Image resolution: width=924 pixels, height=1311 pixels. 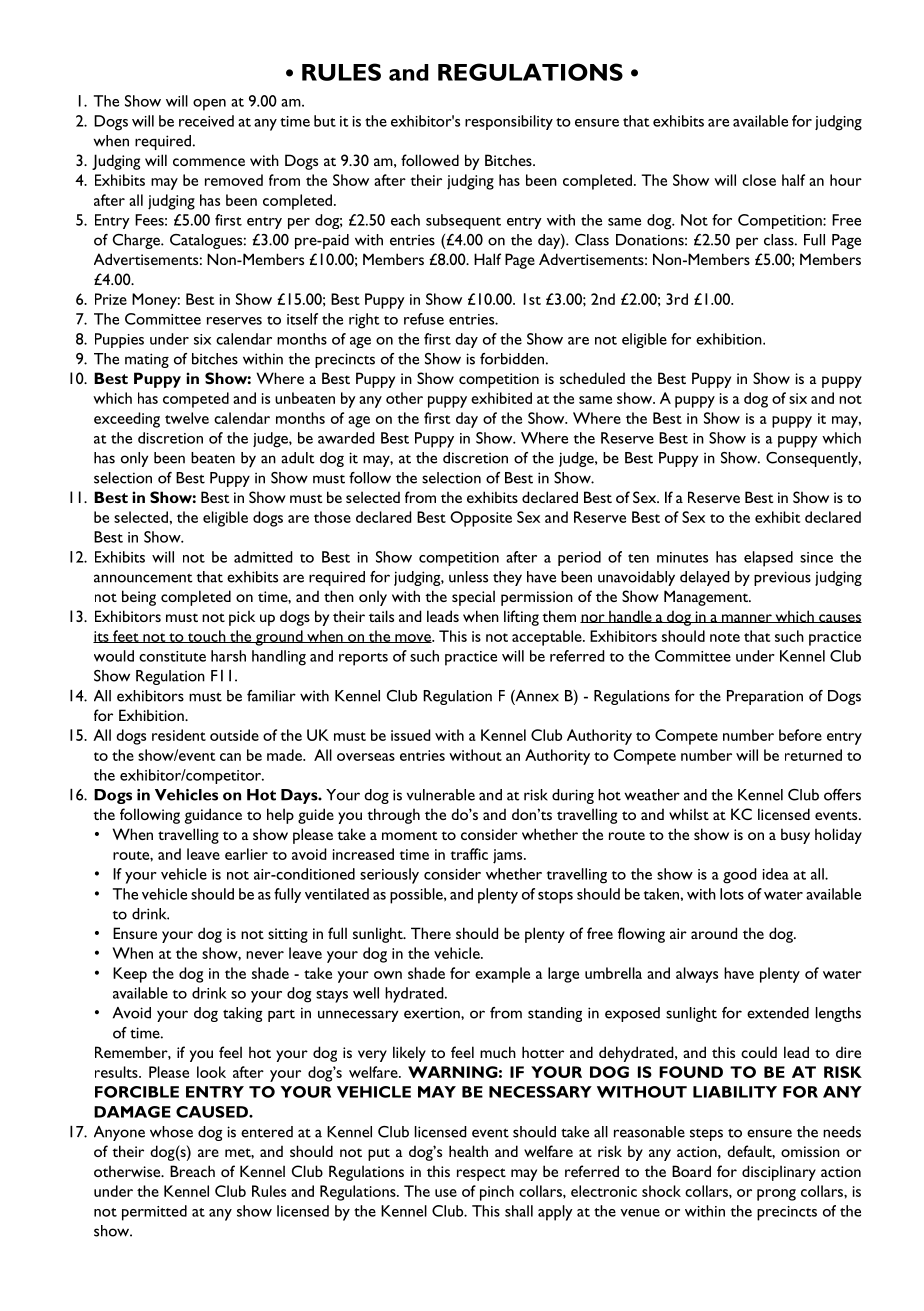 I want to click on received, so click(x=206, y=121).
